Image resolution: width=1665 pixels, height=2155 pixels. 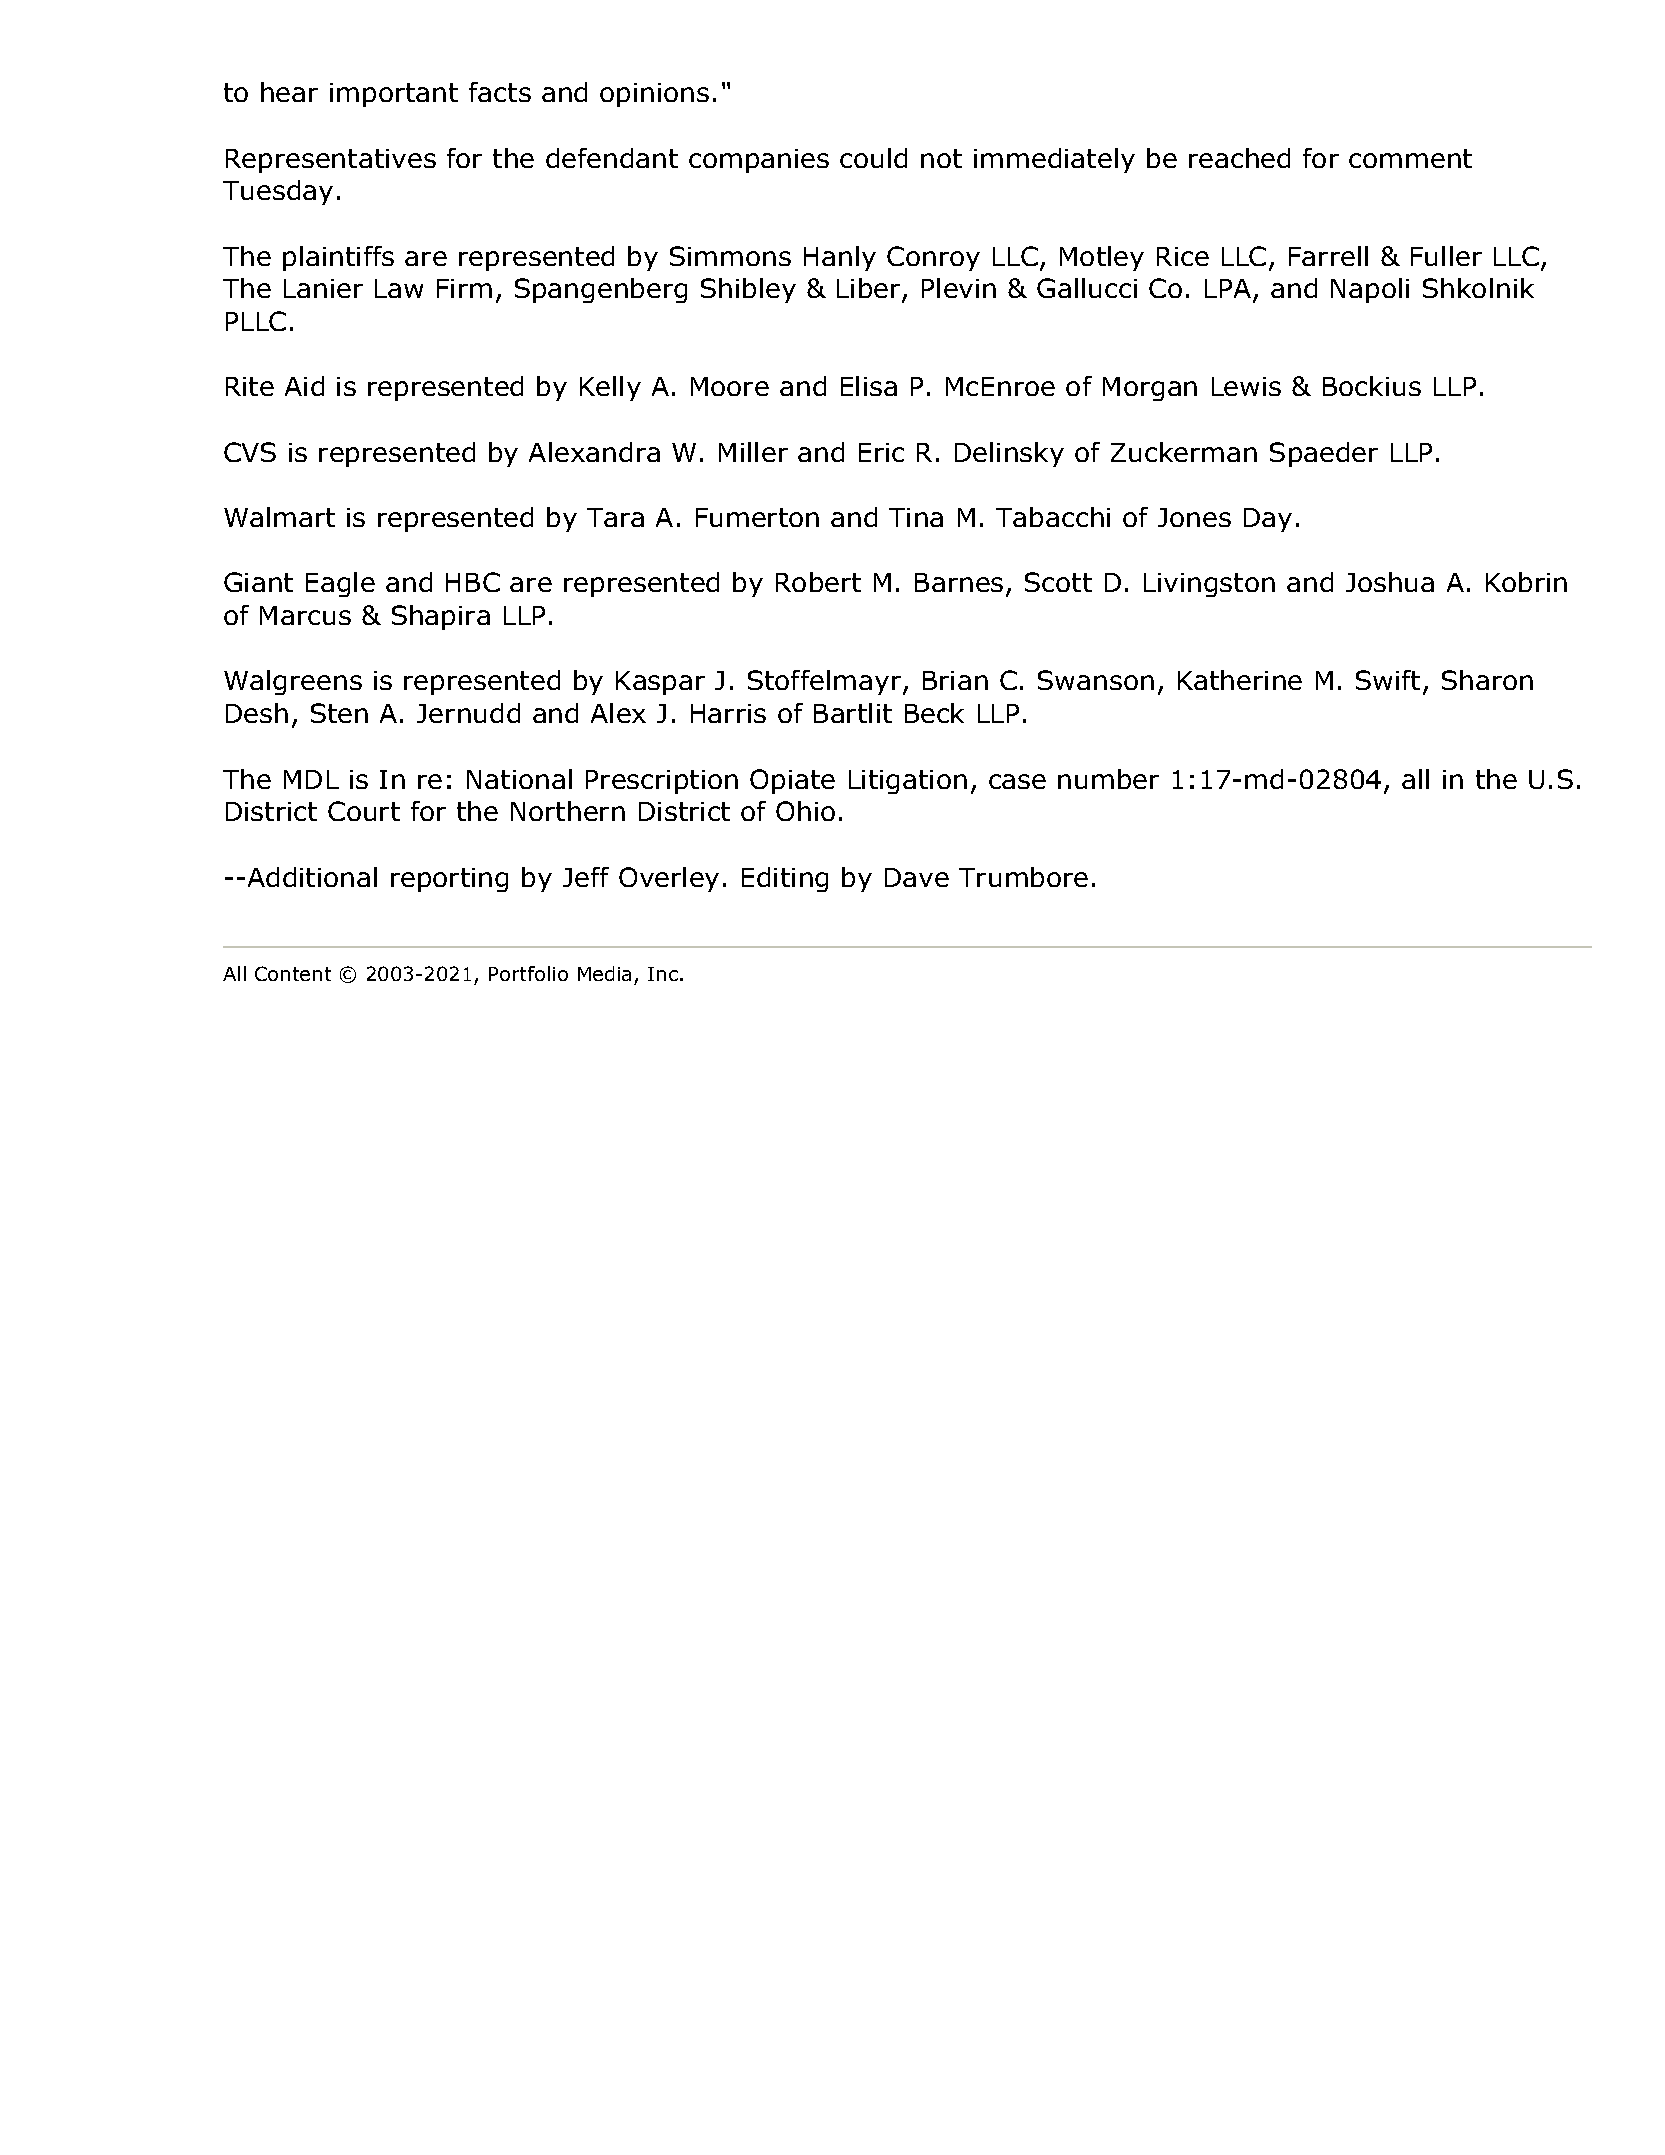 I want to click on Elisa, so click(x=869, y=386).
